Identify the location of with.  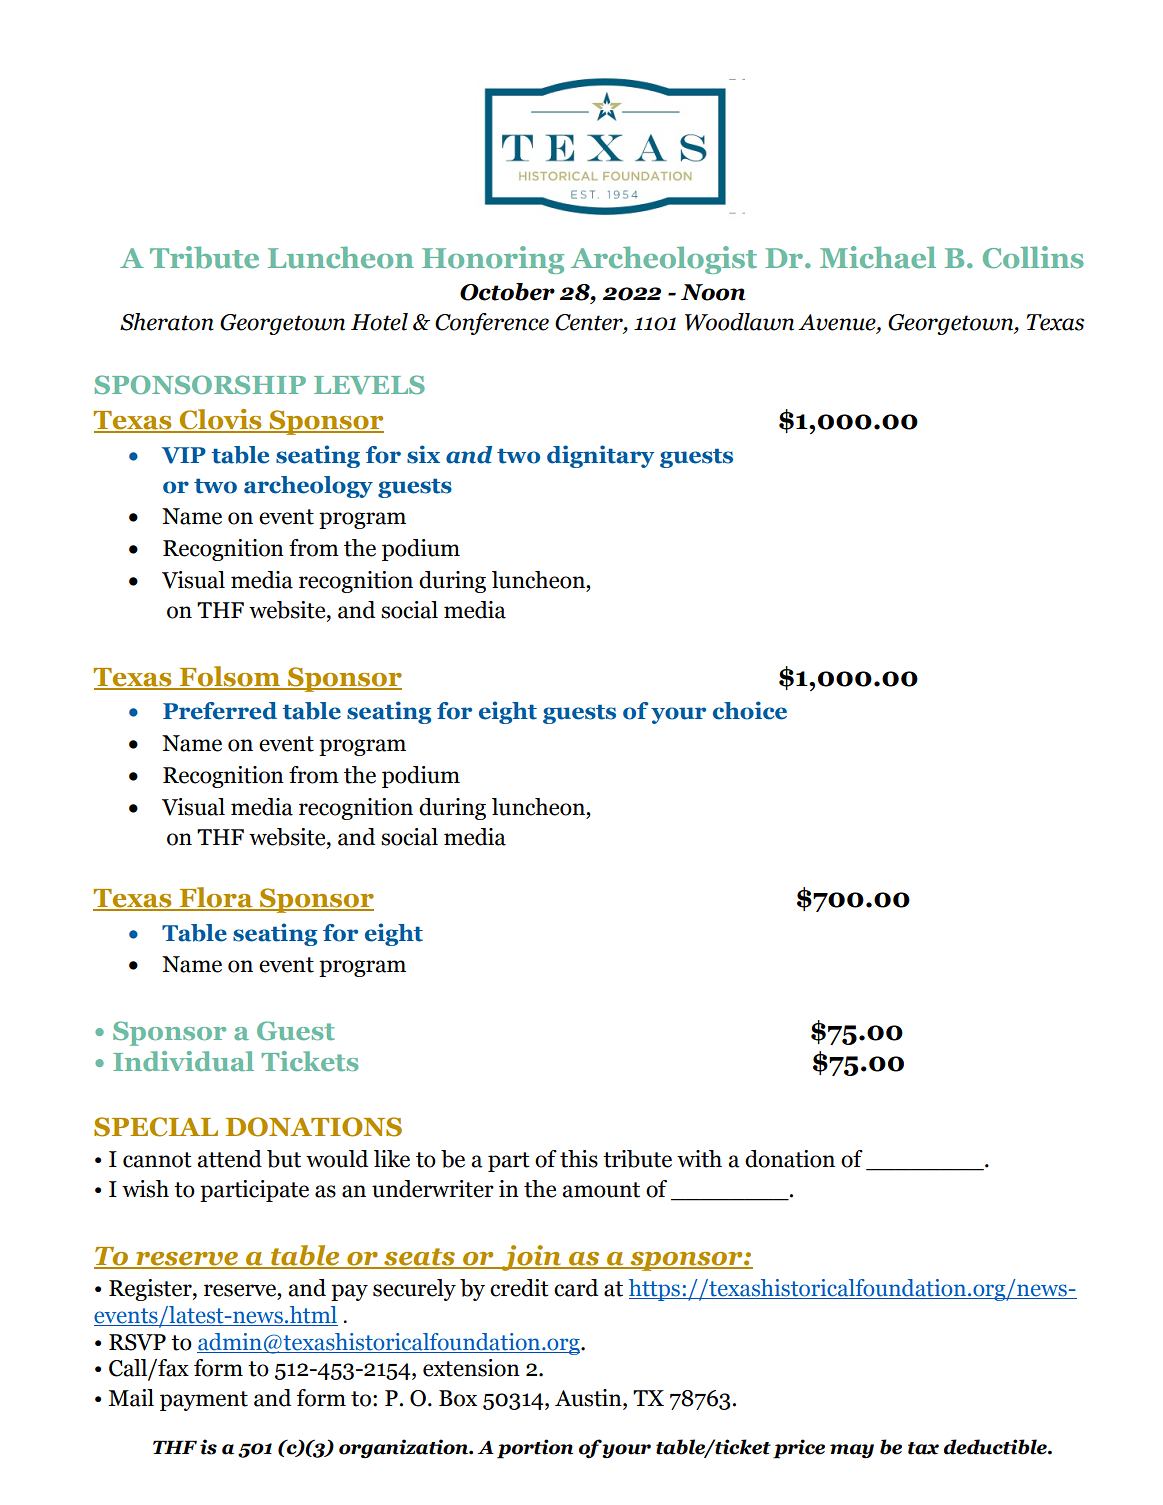
(699, 1159).
